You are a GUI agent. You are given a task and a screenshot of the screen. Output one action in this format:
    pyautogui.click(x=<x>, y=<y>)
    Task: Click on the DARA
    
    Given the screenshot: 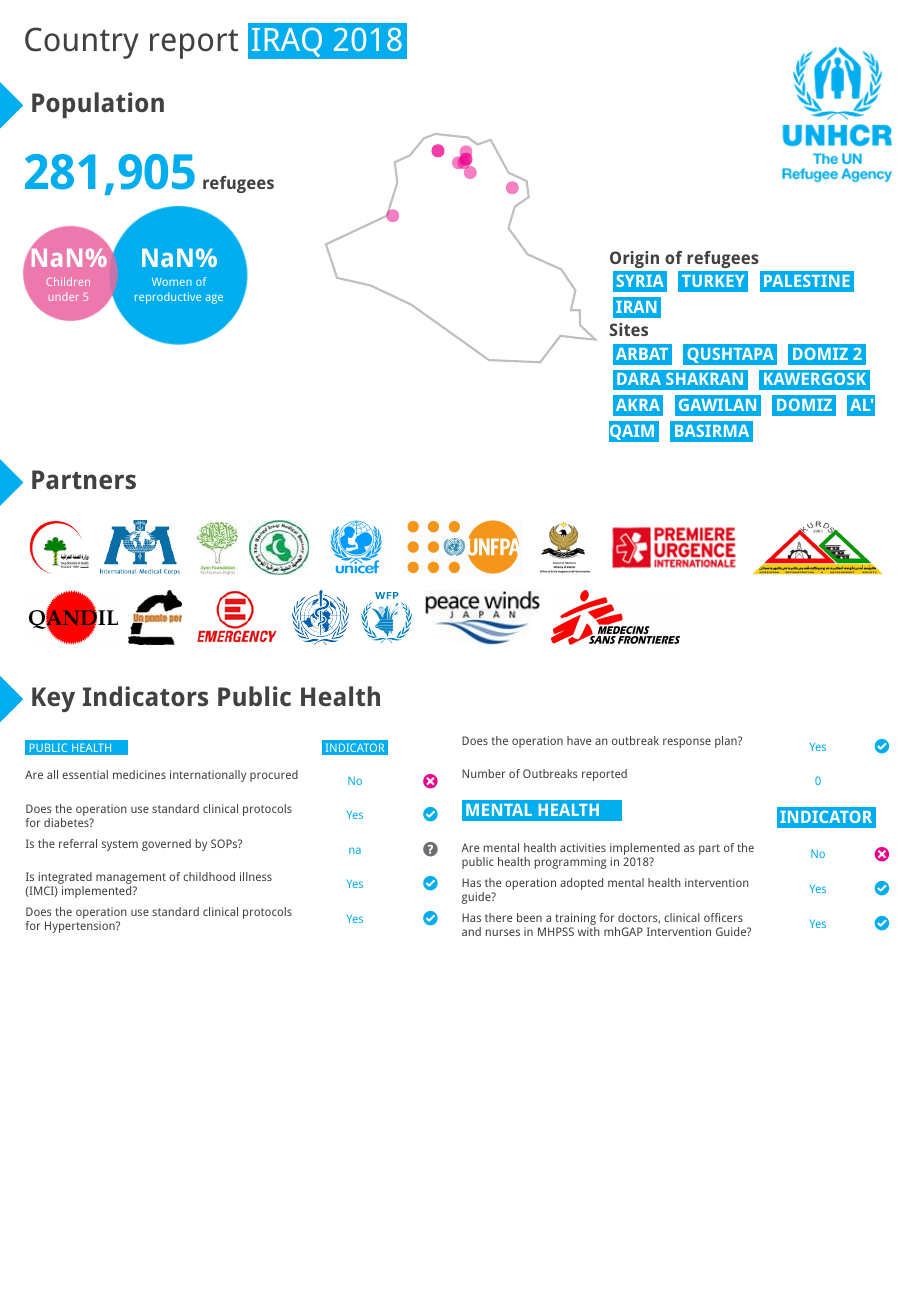 What is the action you would take?
    pyautogui.click(x=639, y=379)
